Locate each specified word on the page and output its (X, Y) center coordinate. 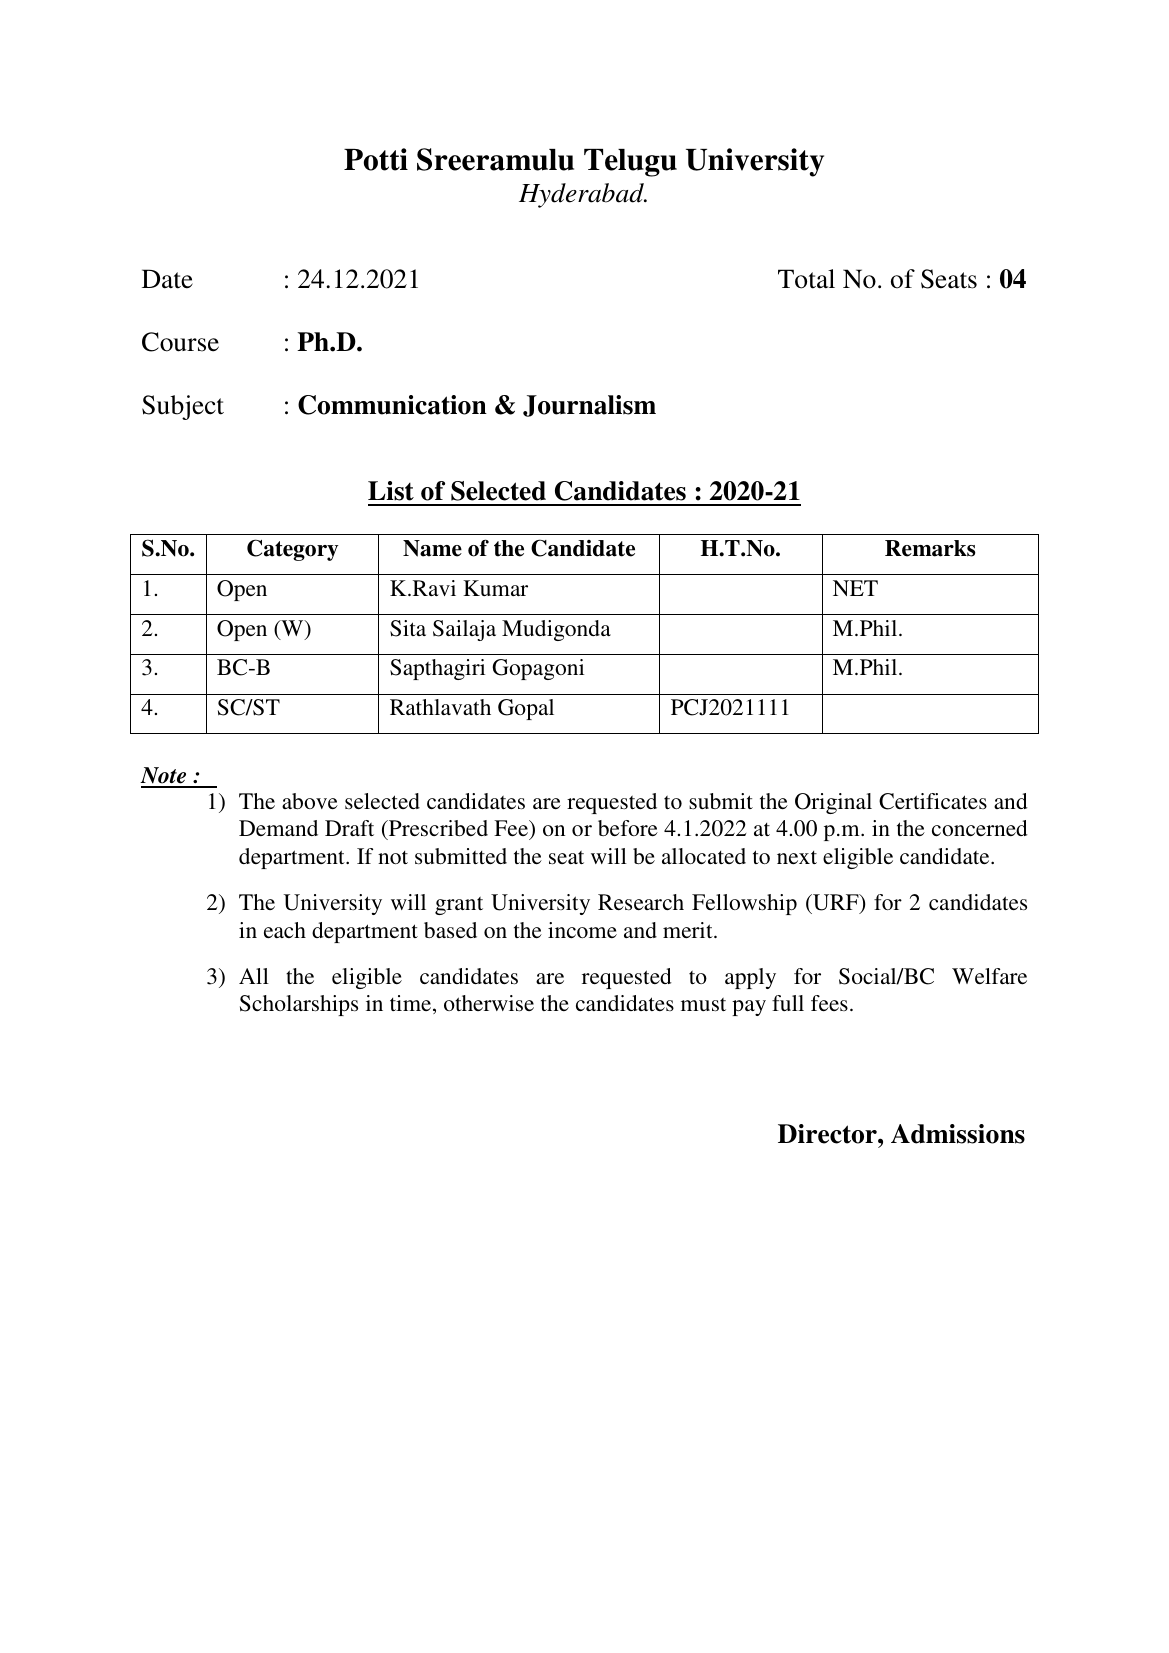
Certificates (933, 801)
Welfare (989, 976)
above (310, 801)
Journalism (589, 406)
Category (293, 550)
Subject (183, 407)
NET (855, 588)
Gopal (526, 709)
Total (806, 279)
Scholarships (299, 1005)
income (582, 930)
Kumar (495, 588)
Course (180, 342)
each (285, 930)
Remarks (930, 548)
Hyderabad (582, 195)
